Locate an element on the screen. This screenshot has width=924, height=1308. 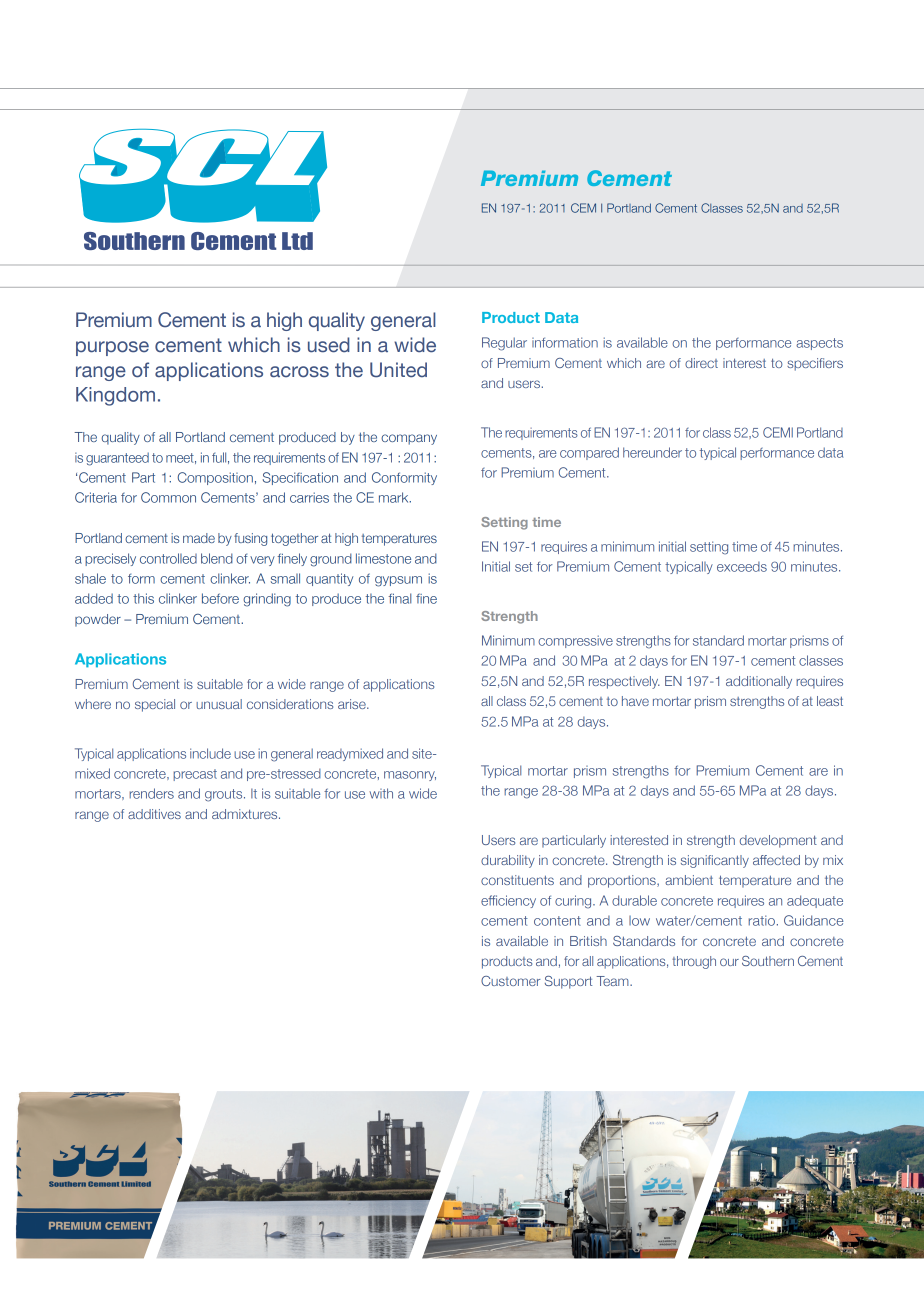
direct is located at coordinates (701, 363).
